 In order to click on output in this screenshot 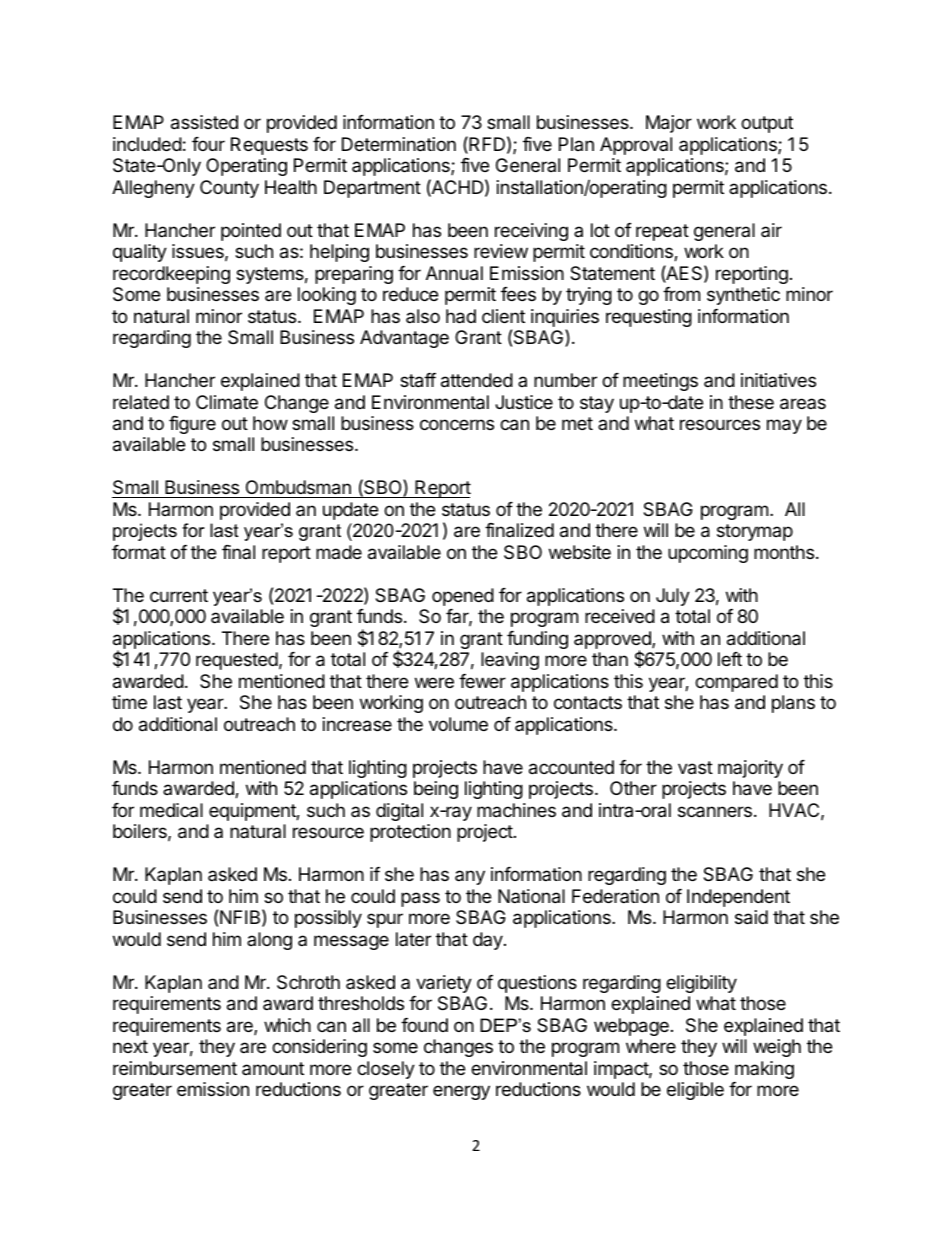, I will do `click(767, 124)`.
